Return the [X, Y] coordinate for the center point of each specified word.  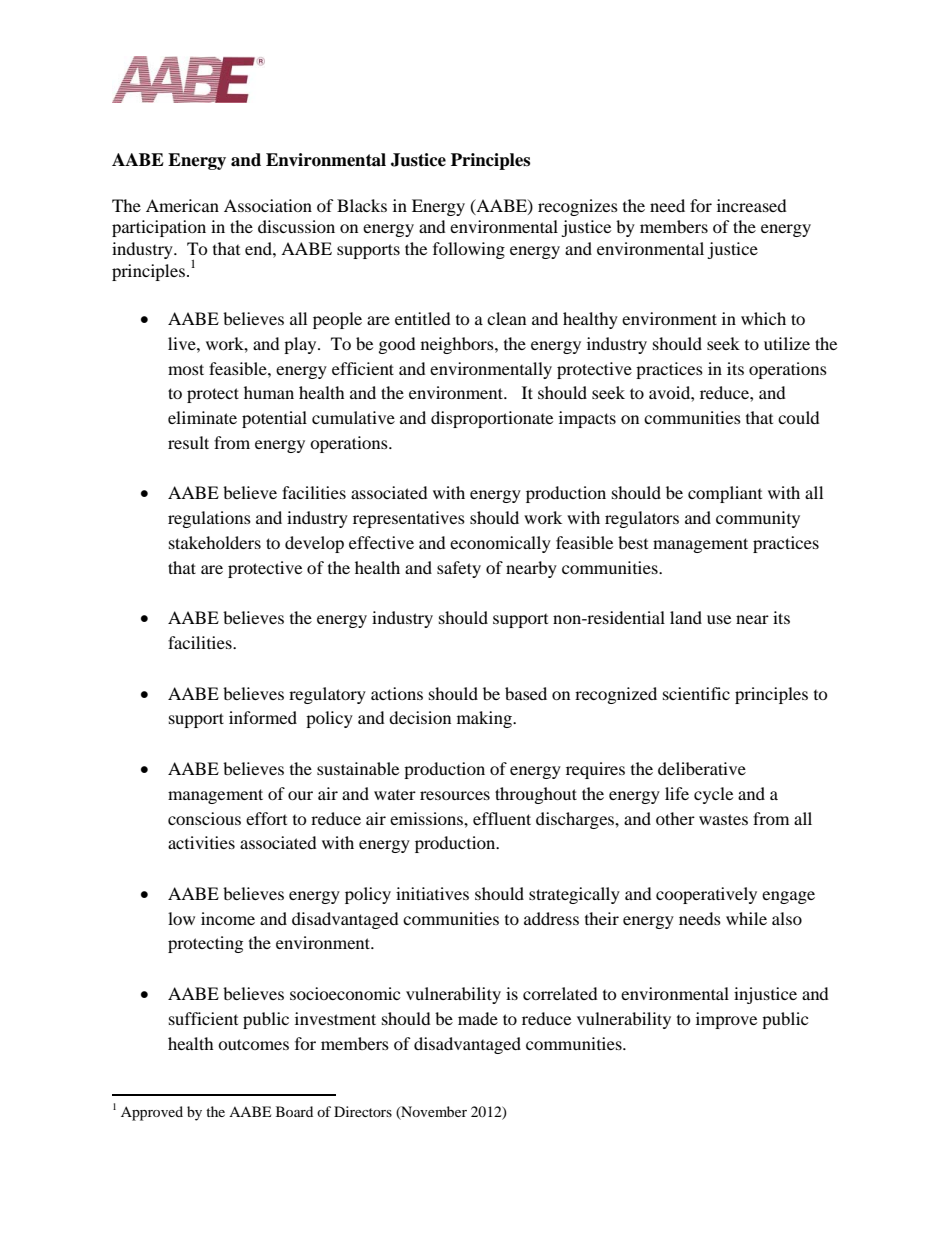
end [259, 248]
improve [726, 1020]
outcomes [253, 1044]
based [526, 693]
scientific [696, 693]
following [469, 250]
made [478, 1018]
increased [752, 205]
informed [263, 717]
